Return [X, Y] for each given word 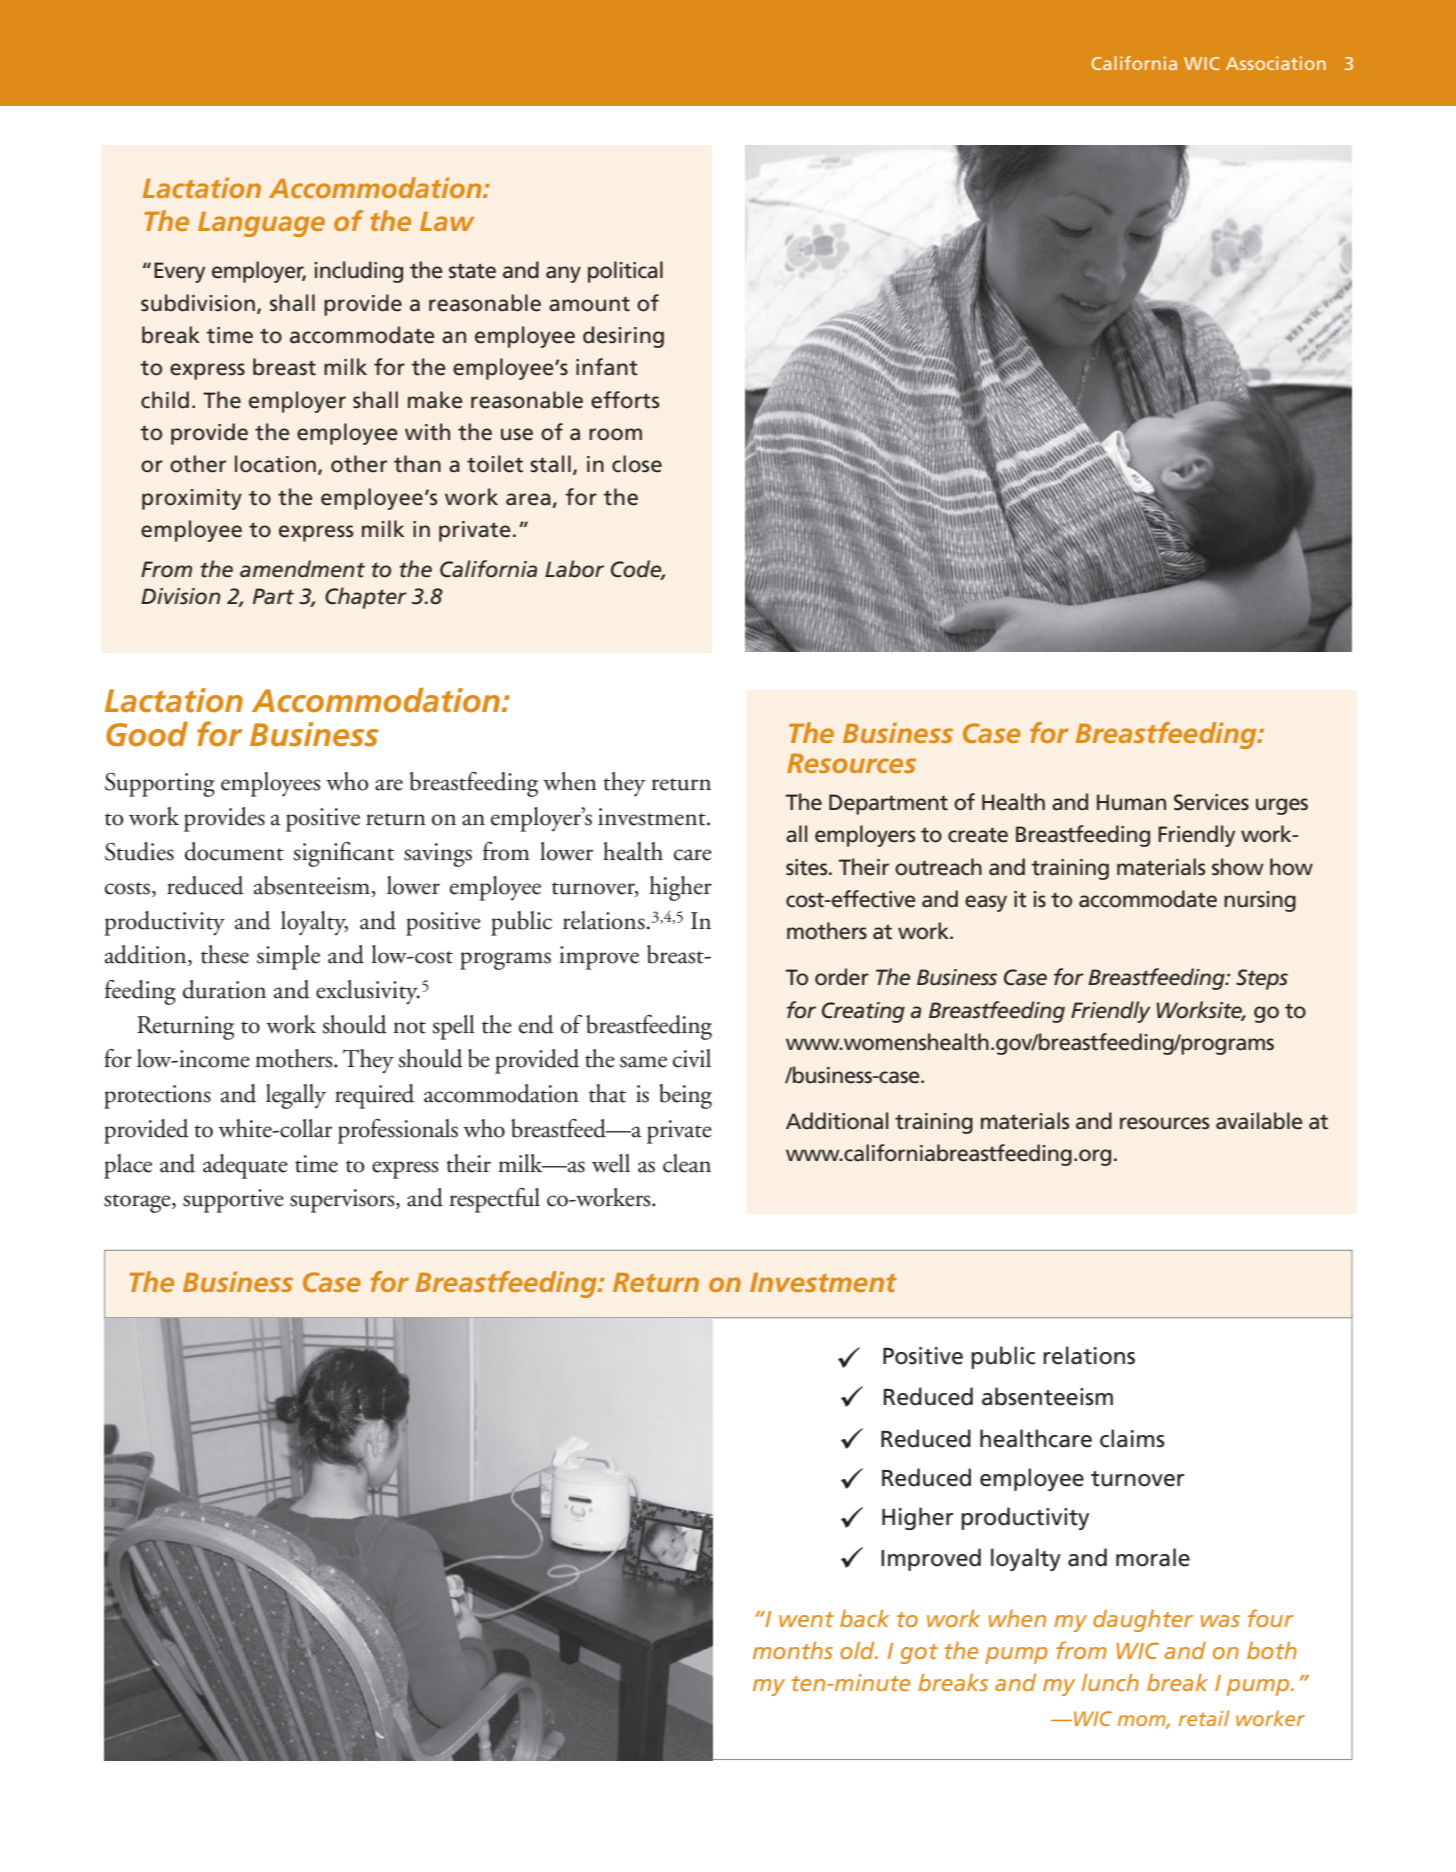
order [842, 977]
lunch [1110, 1682]
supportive [233, 1201]
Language [261, 224]
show [1238, 867]
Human [1131, 802]
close [637, 464]
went [806, 1619]
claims [1132, 1438]
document [234, 851]
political [625, 272]
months [793, 1650]
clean [687, 1163]
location [275, 464]
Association [1276, 63]
